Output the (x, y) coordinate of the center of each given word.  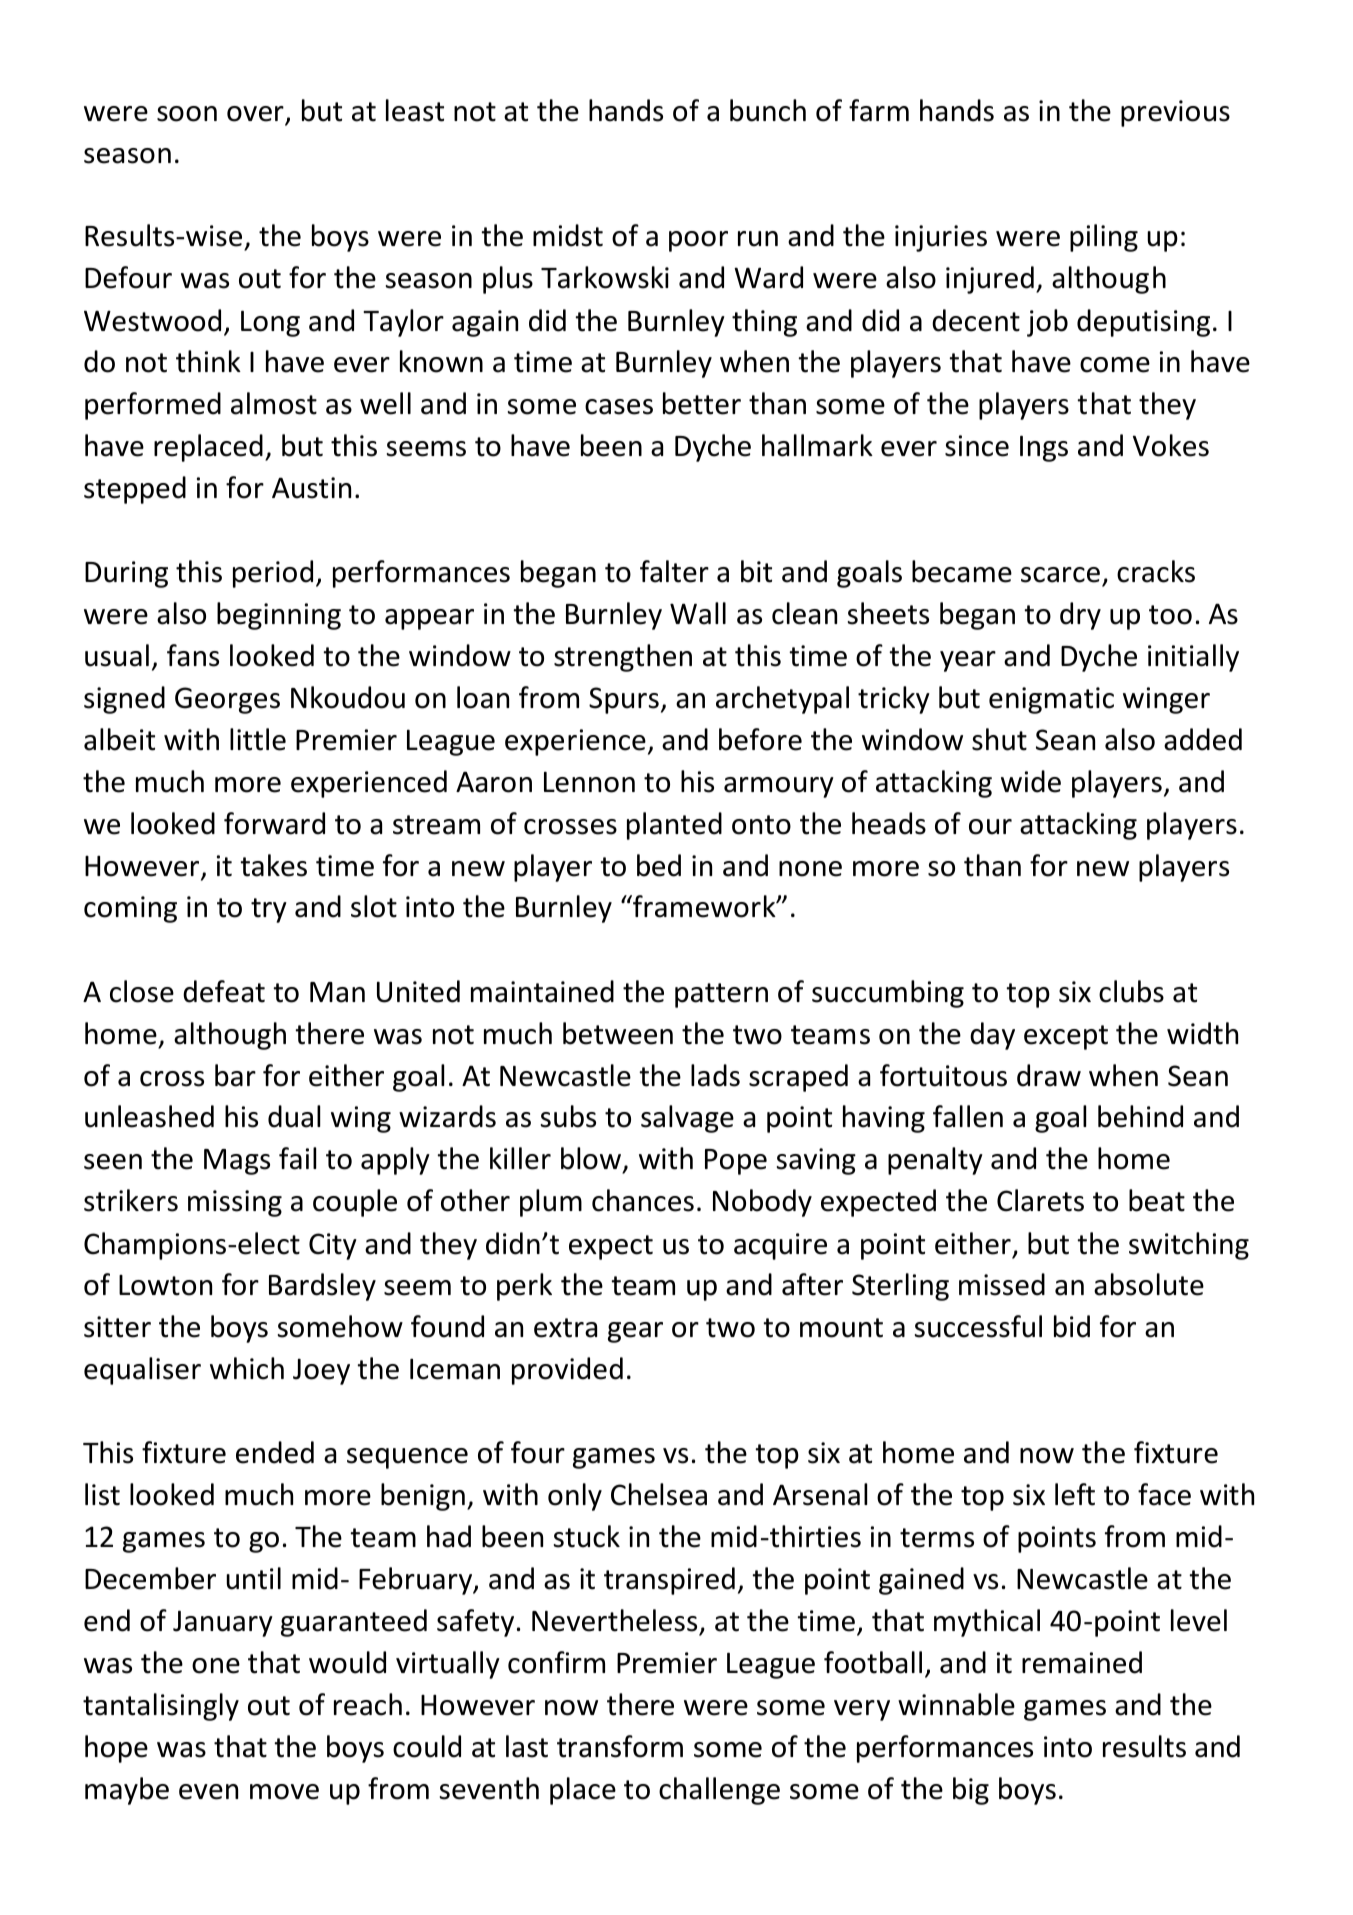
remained (1082, 1662)
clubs (1131, 991)
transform (620, 1746)
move (284, 1792)
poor (698, 241)
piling (1104, 238)
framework (704, 906)
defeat (224, 991)
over (256, 115)
